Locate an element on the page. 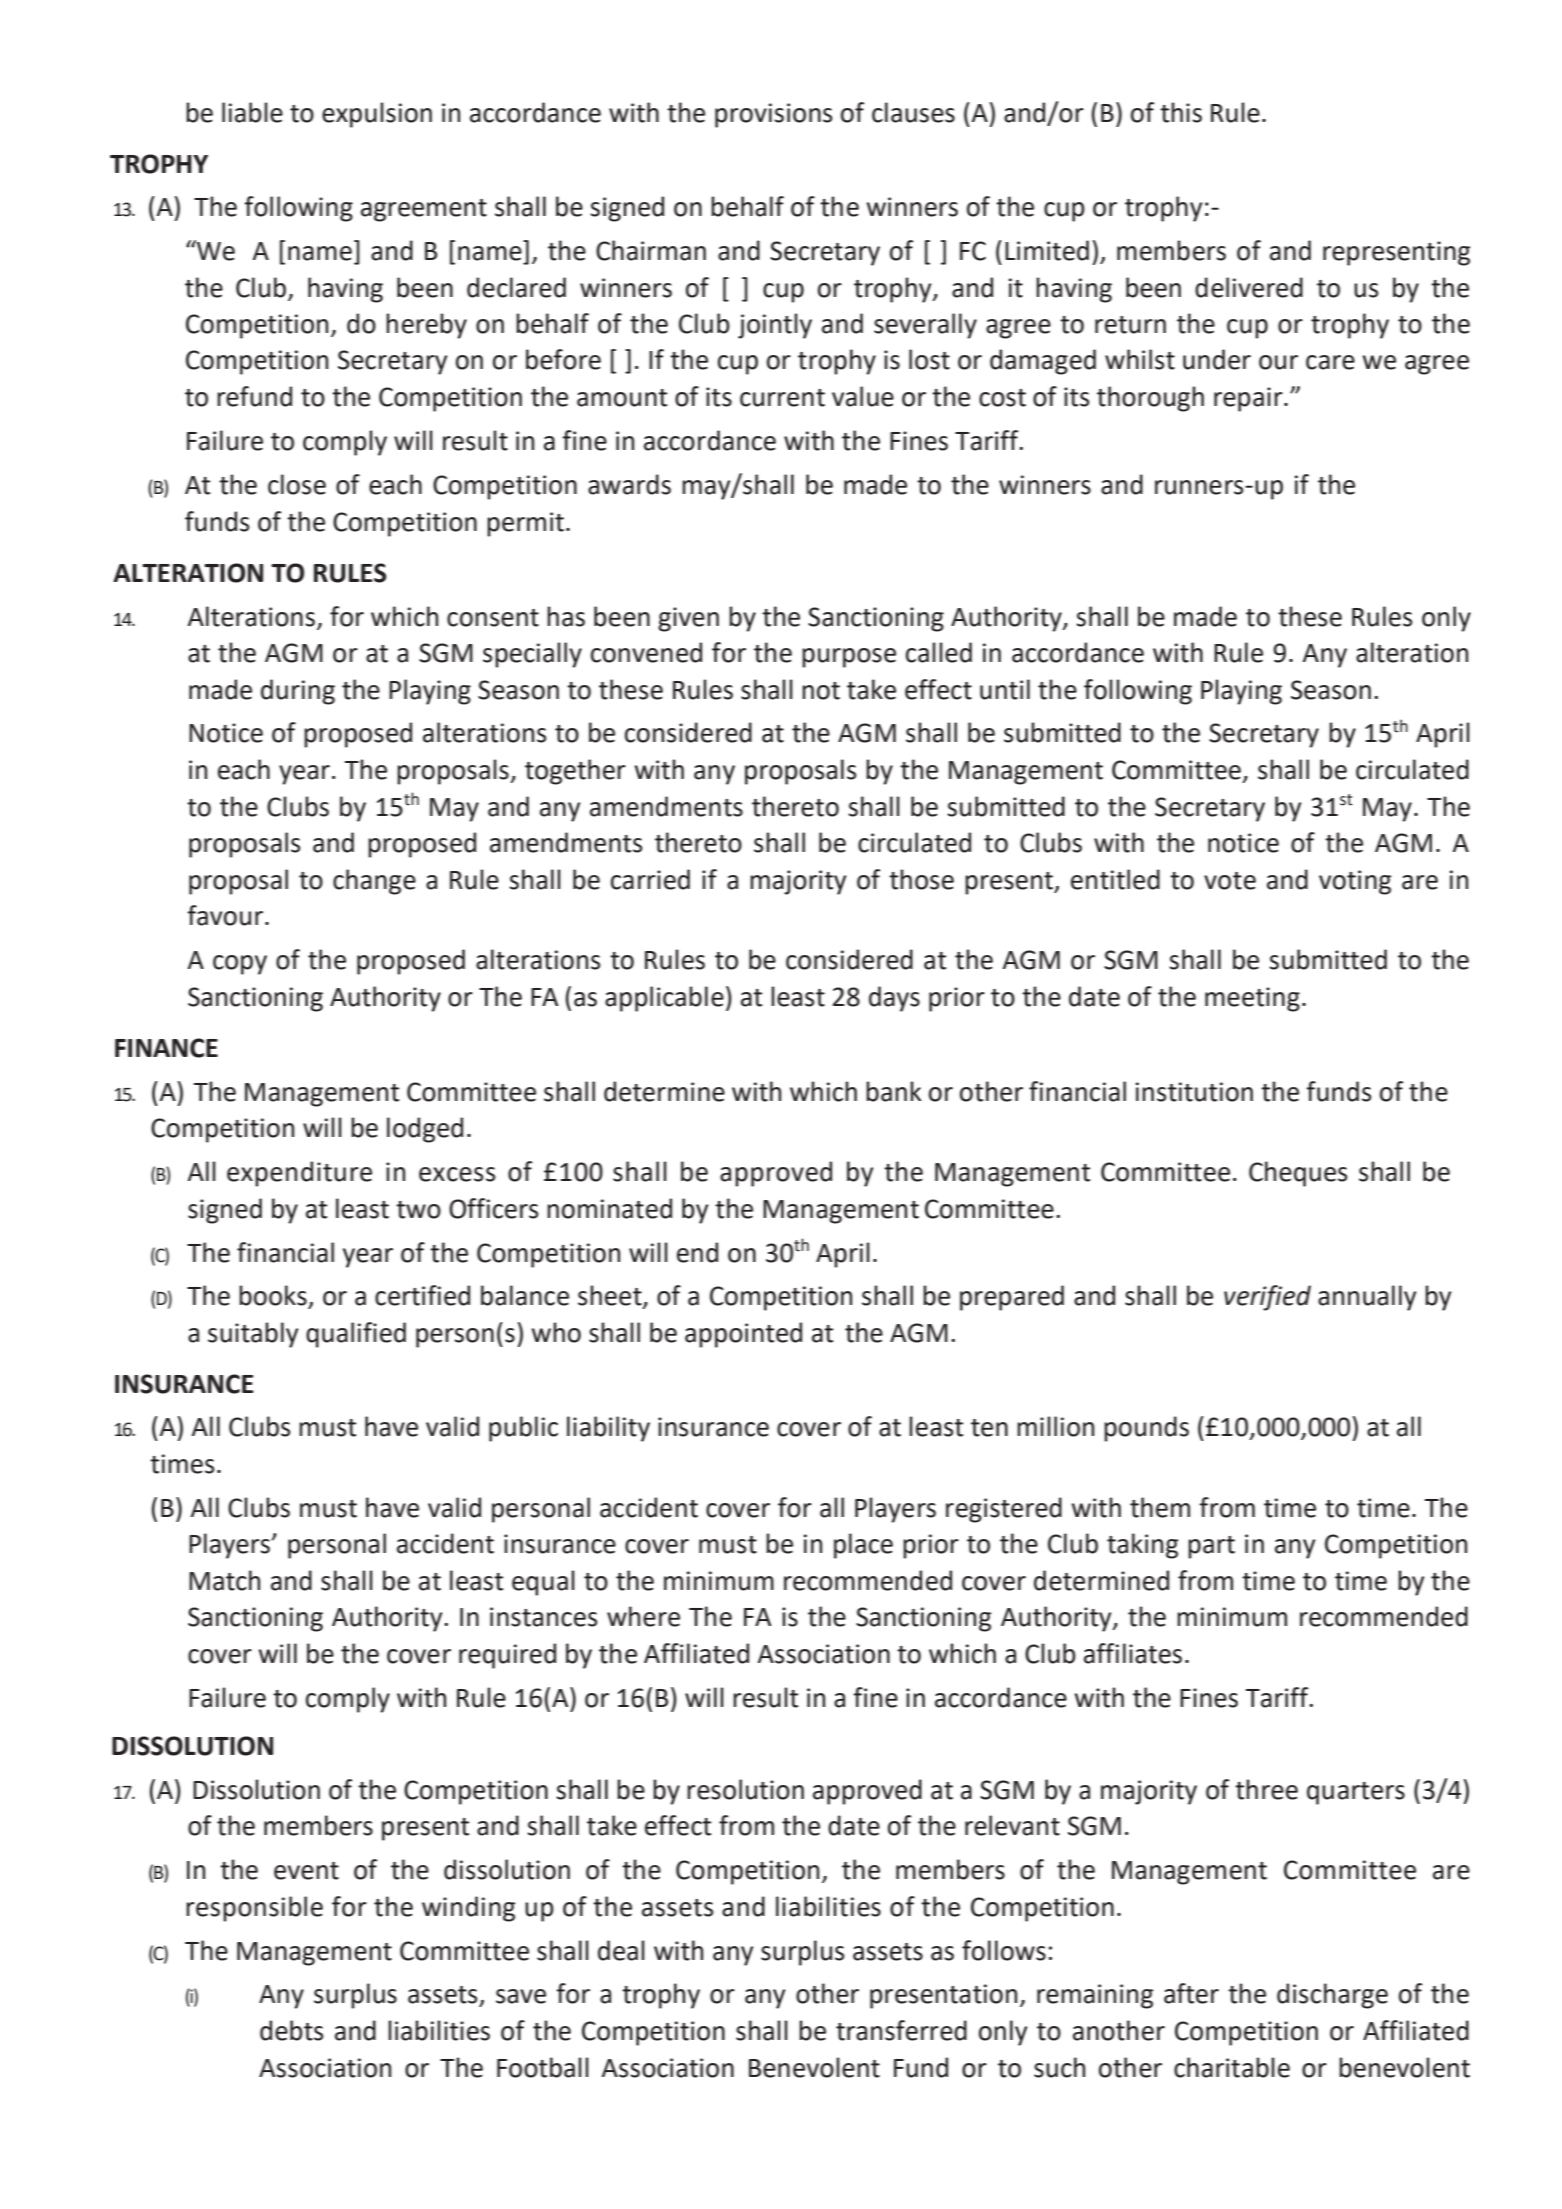 The image size is (1562, 2209). bank is located at coordinates (894, 1091).
